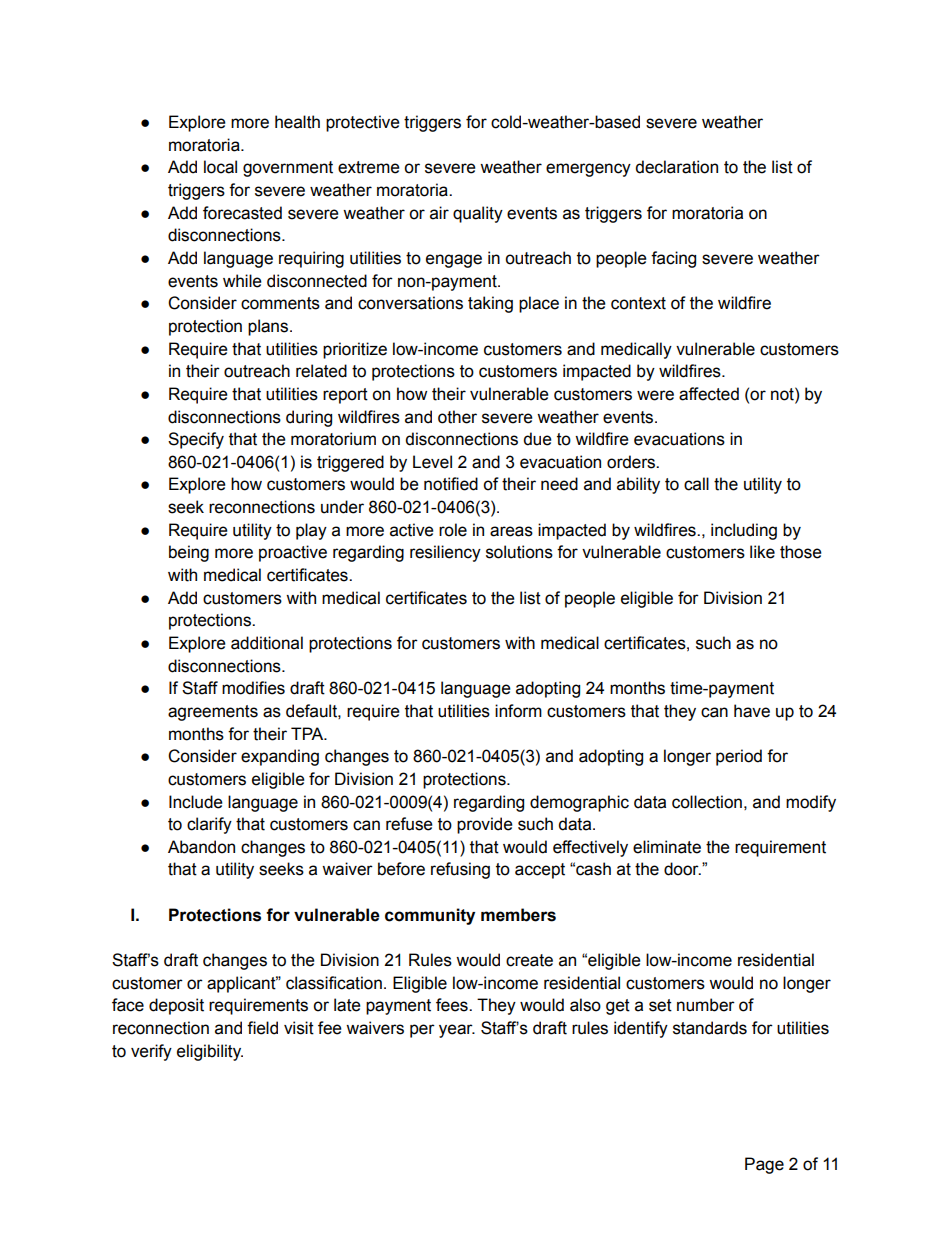 The width and height of the screenshot is (952, 1233). Describe the element at coordinates (485, 825) in the screenshot. I see `provide` at that location.
